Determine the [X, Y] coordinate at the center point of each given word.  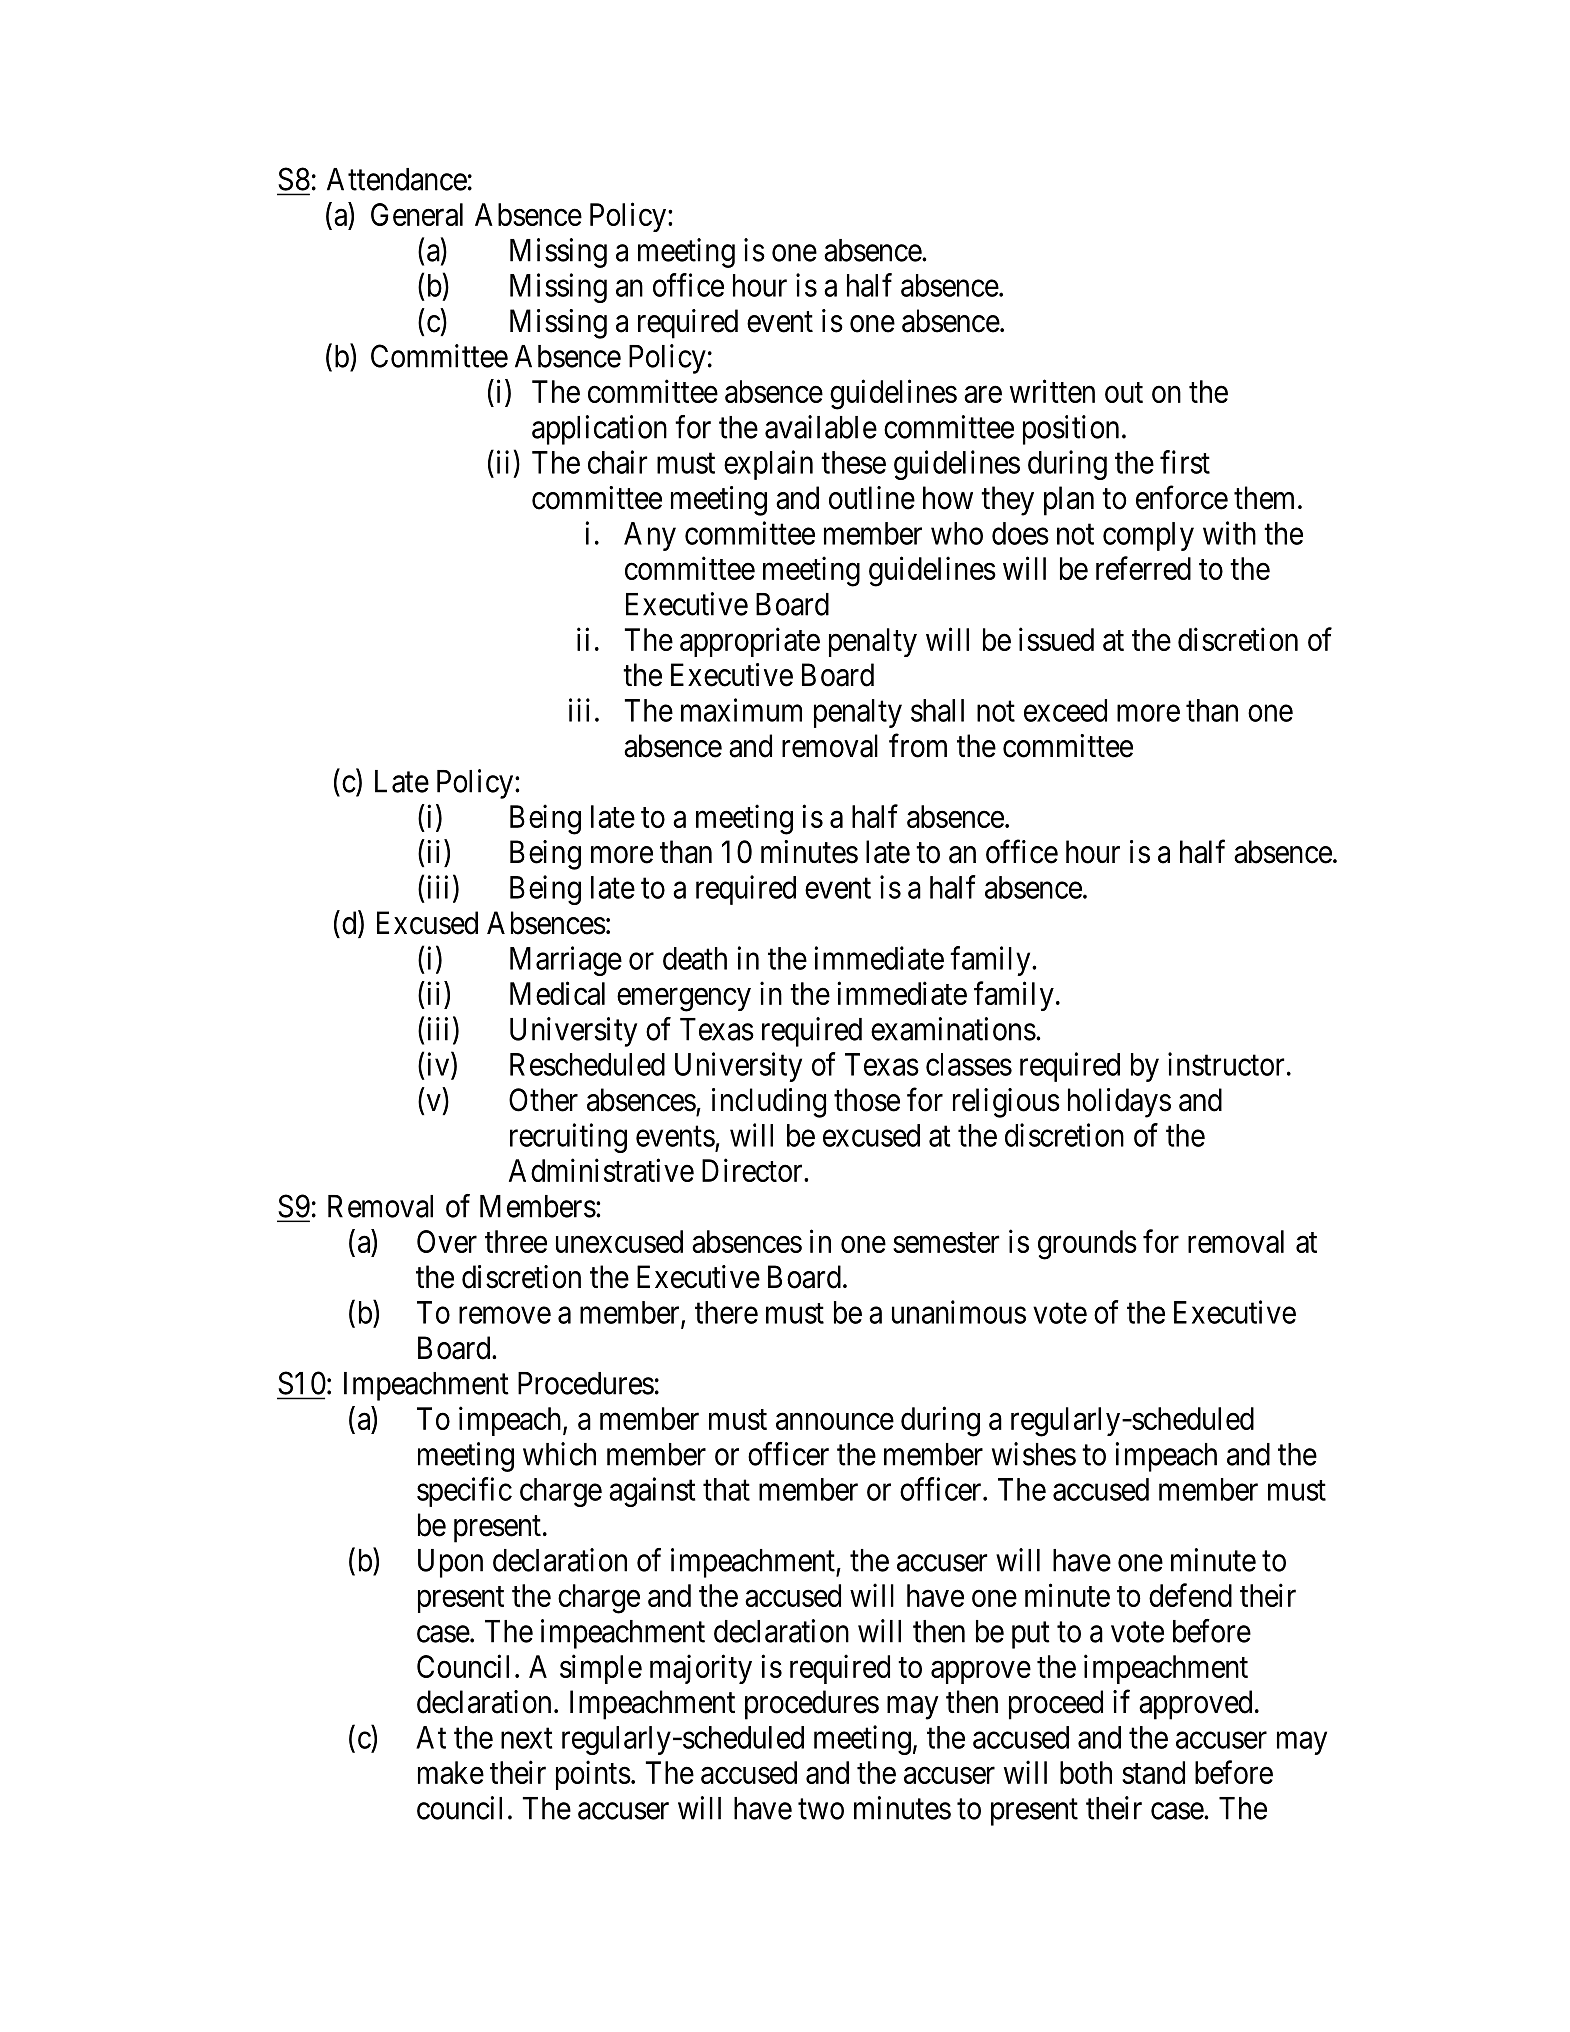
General [417, 214]
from [918, 745]
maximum [741, 710]
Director [753, 1170]
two [821, 1809]
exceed [1065, 710]
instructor [1226, 1064]
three [516, 1241]
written [1052, 391]
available [821, 427]
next [527, 1738]
